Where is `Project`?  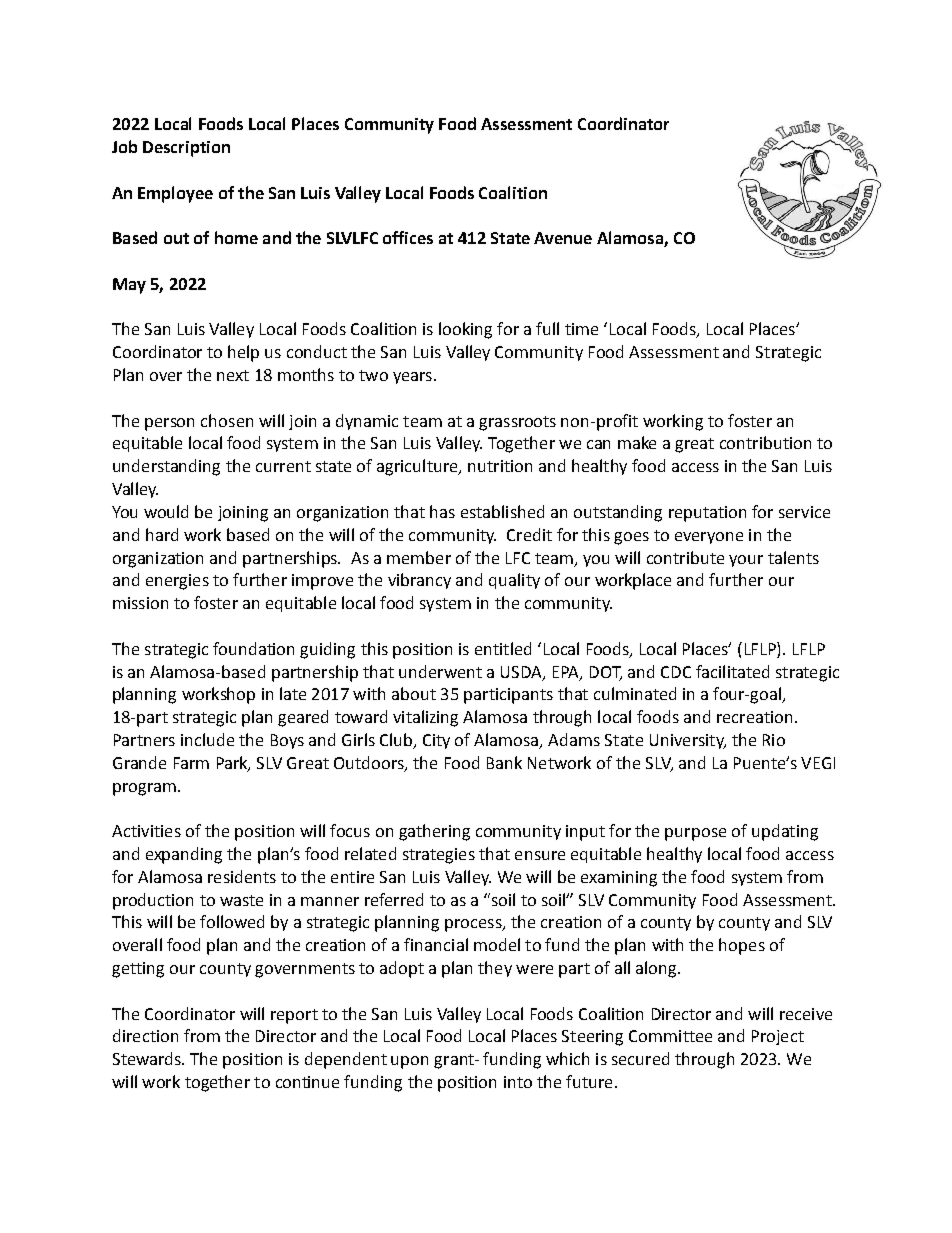
Project is located at coordinates (778, 1037).
